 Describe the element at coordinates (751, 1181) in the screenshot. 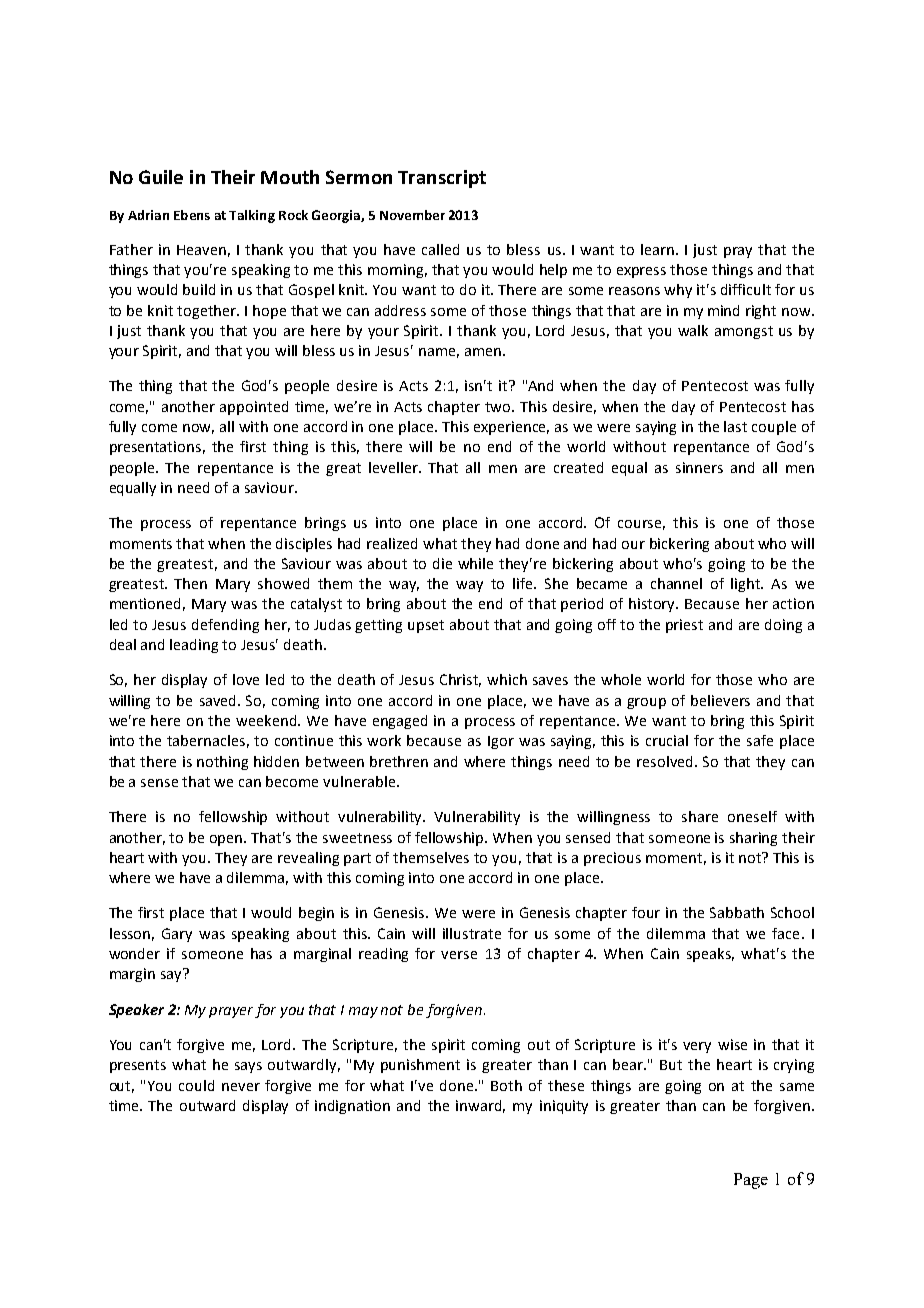

I see `Page` at that location.
